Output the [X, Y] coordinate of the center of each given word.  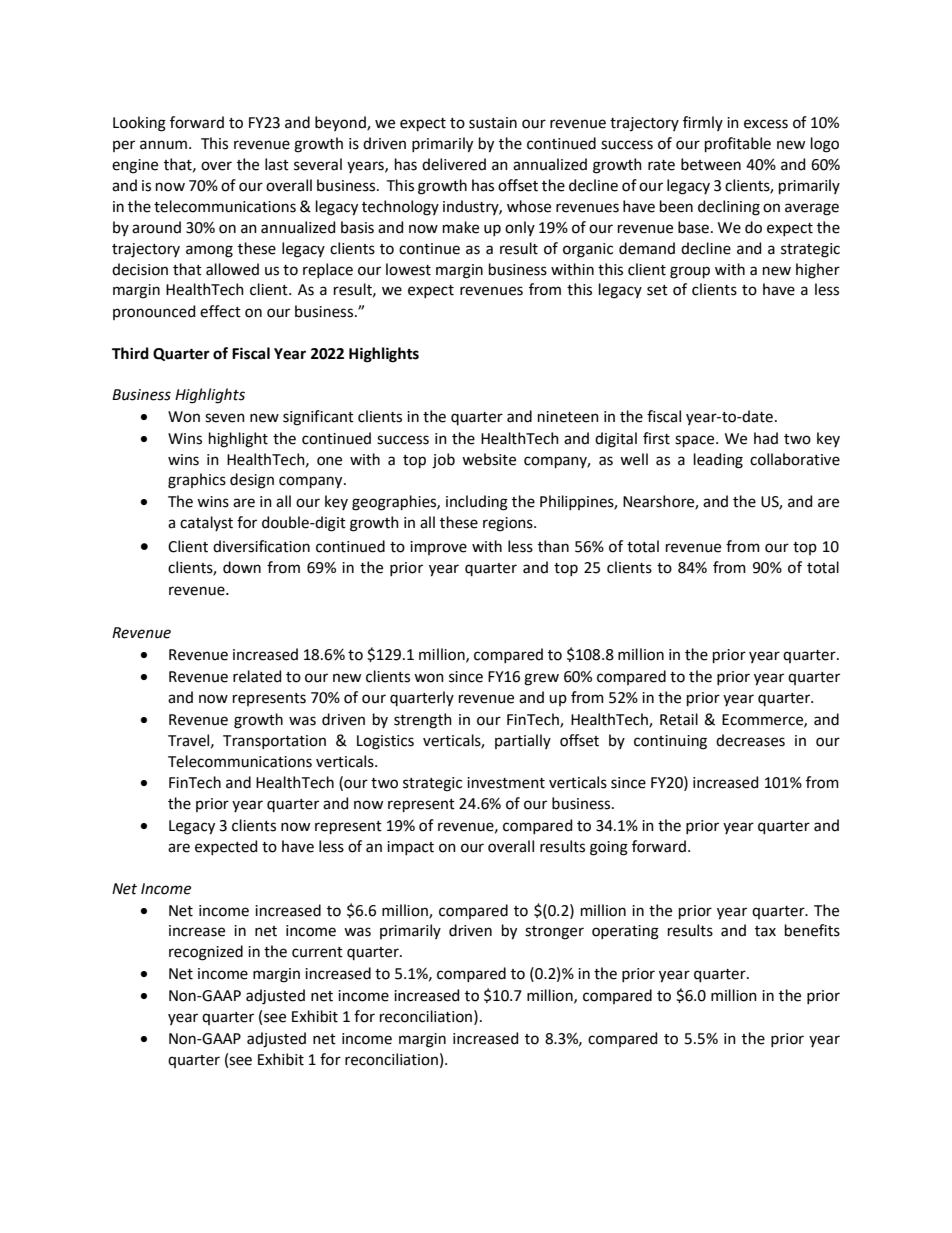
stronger [554, 933]
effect [220, 311]
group [690, 272]
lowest [408, 269]
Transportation [274, 742]
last [277, 164]
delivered [454, 164]
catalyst [206, 523]
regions [509, 524]
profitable [738, 144]
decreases [750, 740]
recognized [206, 953]
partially [523, 741]
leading [718, 461]
